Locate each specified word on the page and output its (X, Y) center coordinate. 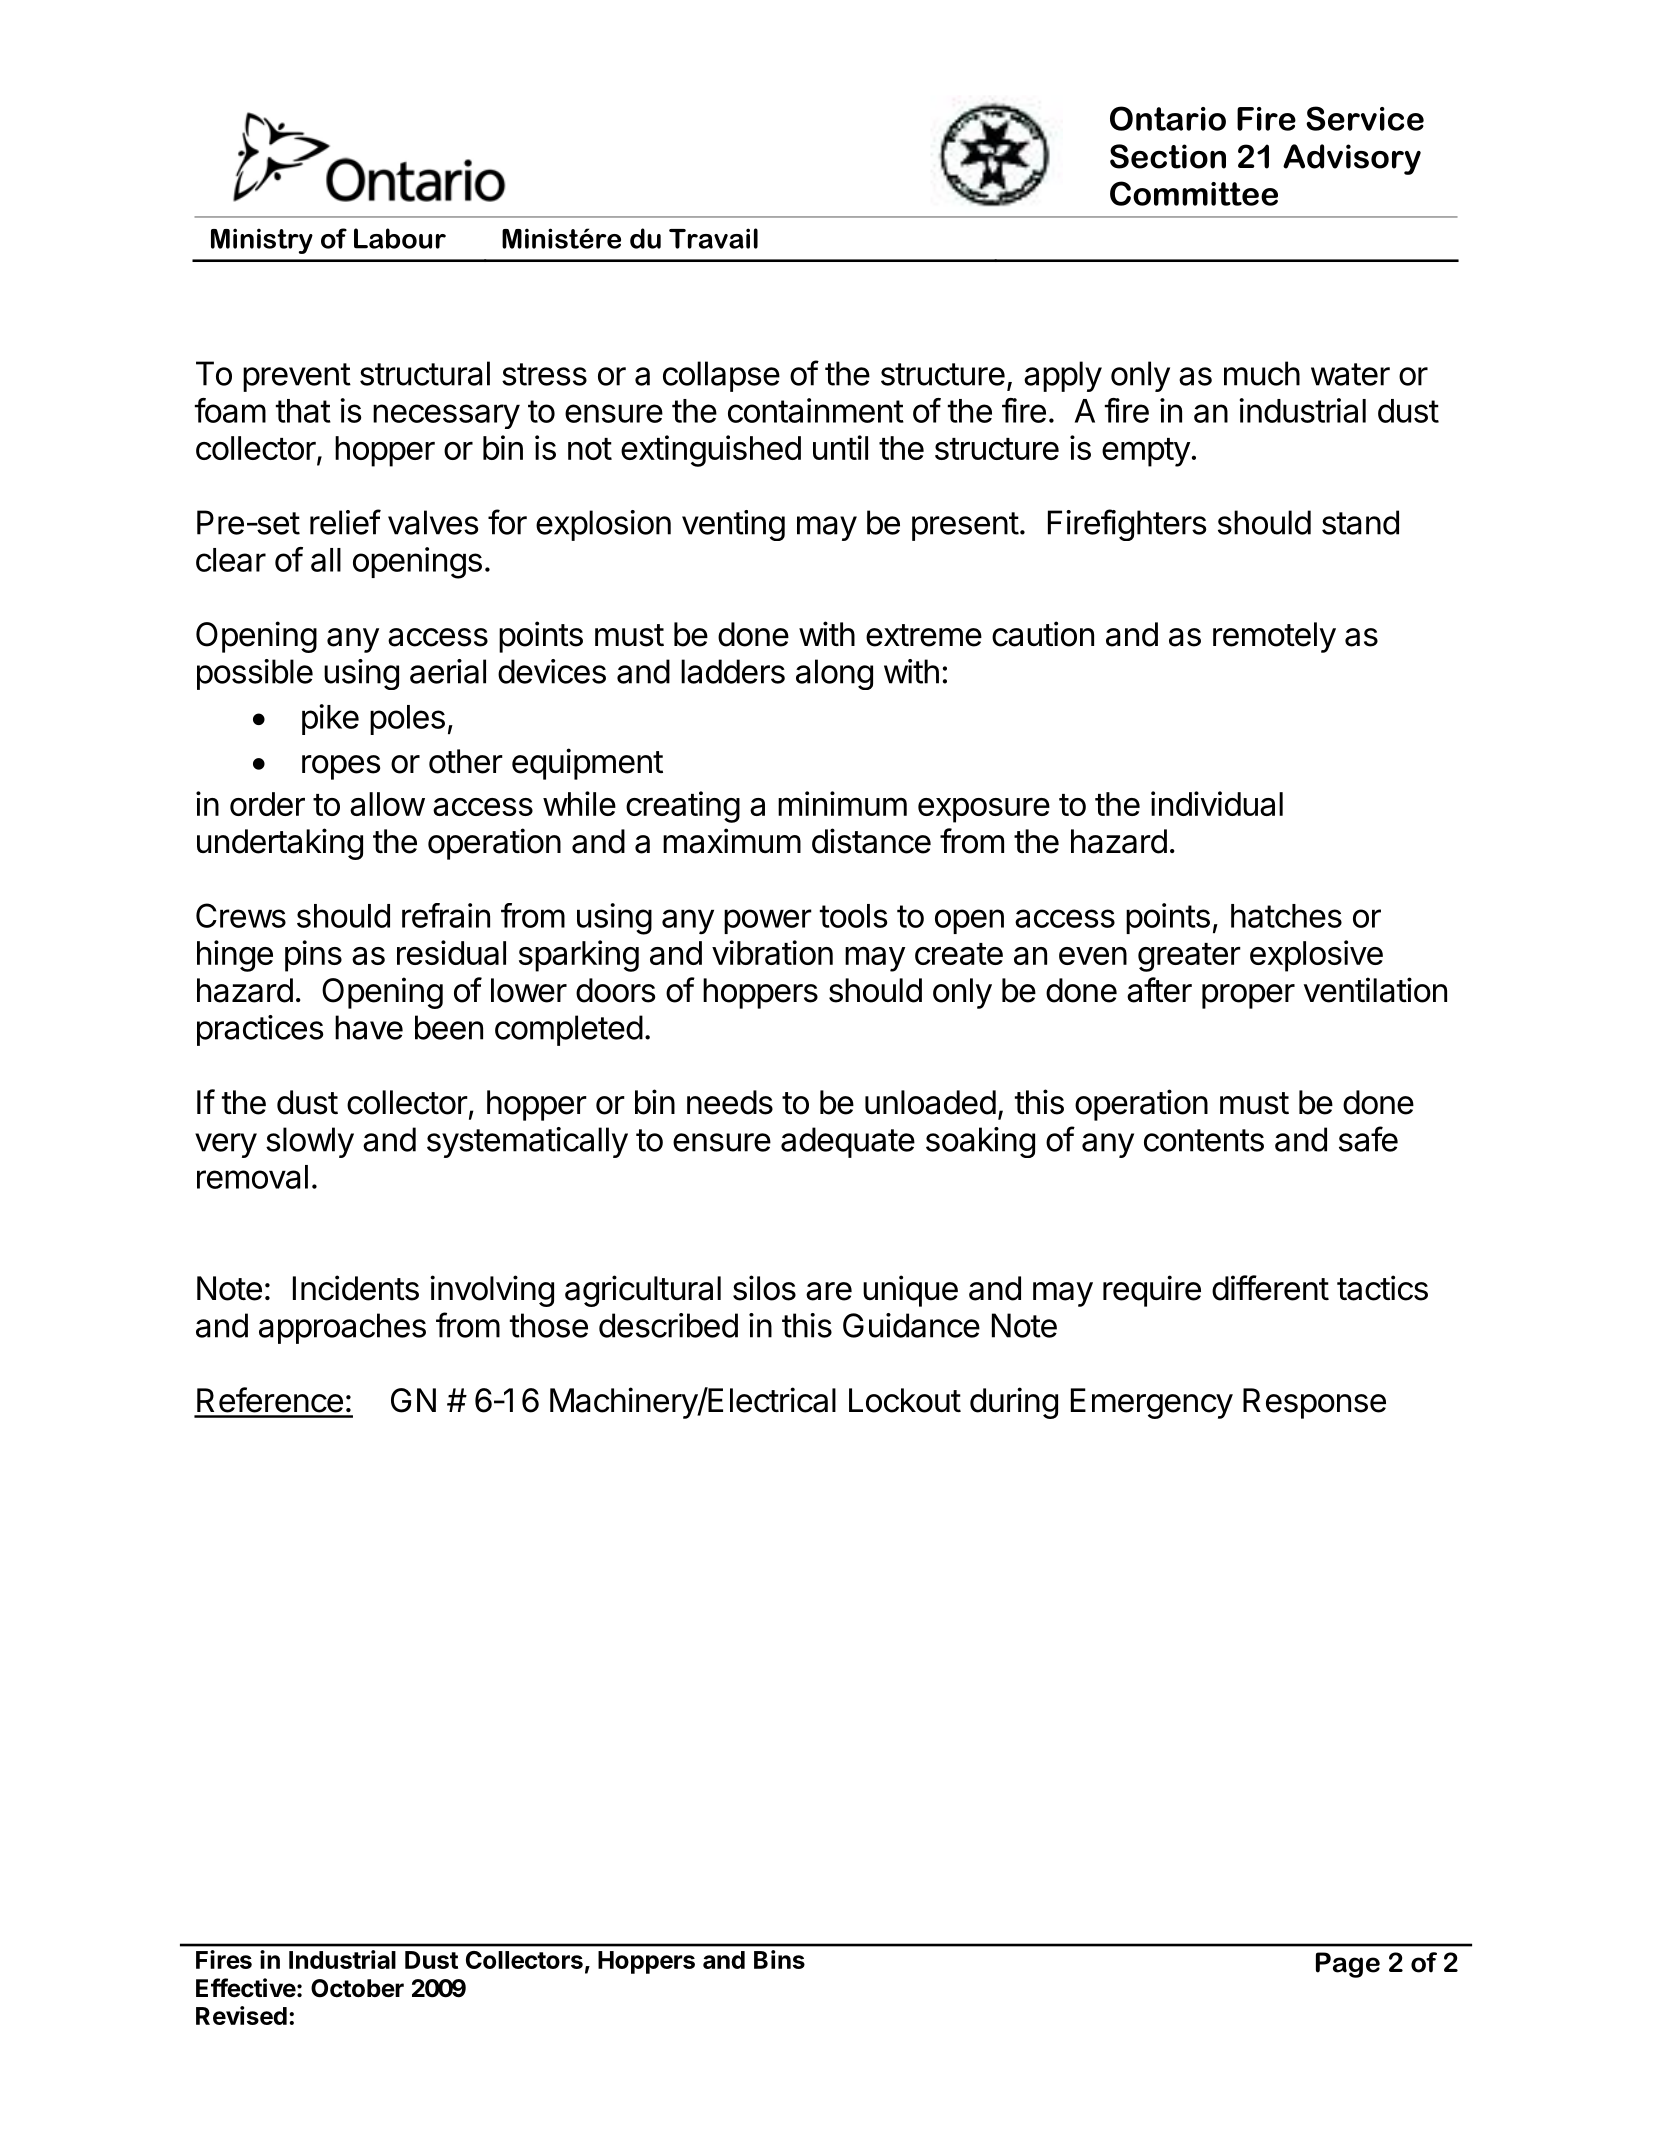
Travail (713, 238)
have (369, 1027)
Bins (779, 1959)
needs (730, 1102)
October (357, 1988)
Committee (1194, 193)
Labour (400, 238)
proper (1248, 996)
